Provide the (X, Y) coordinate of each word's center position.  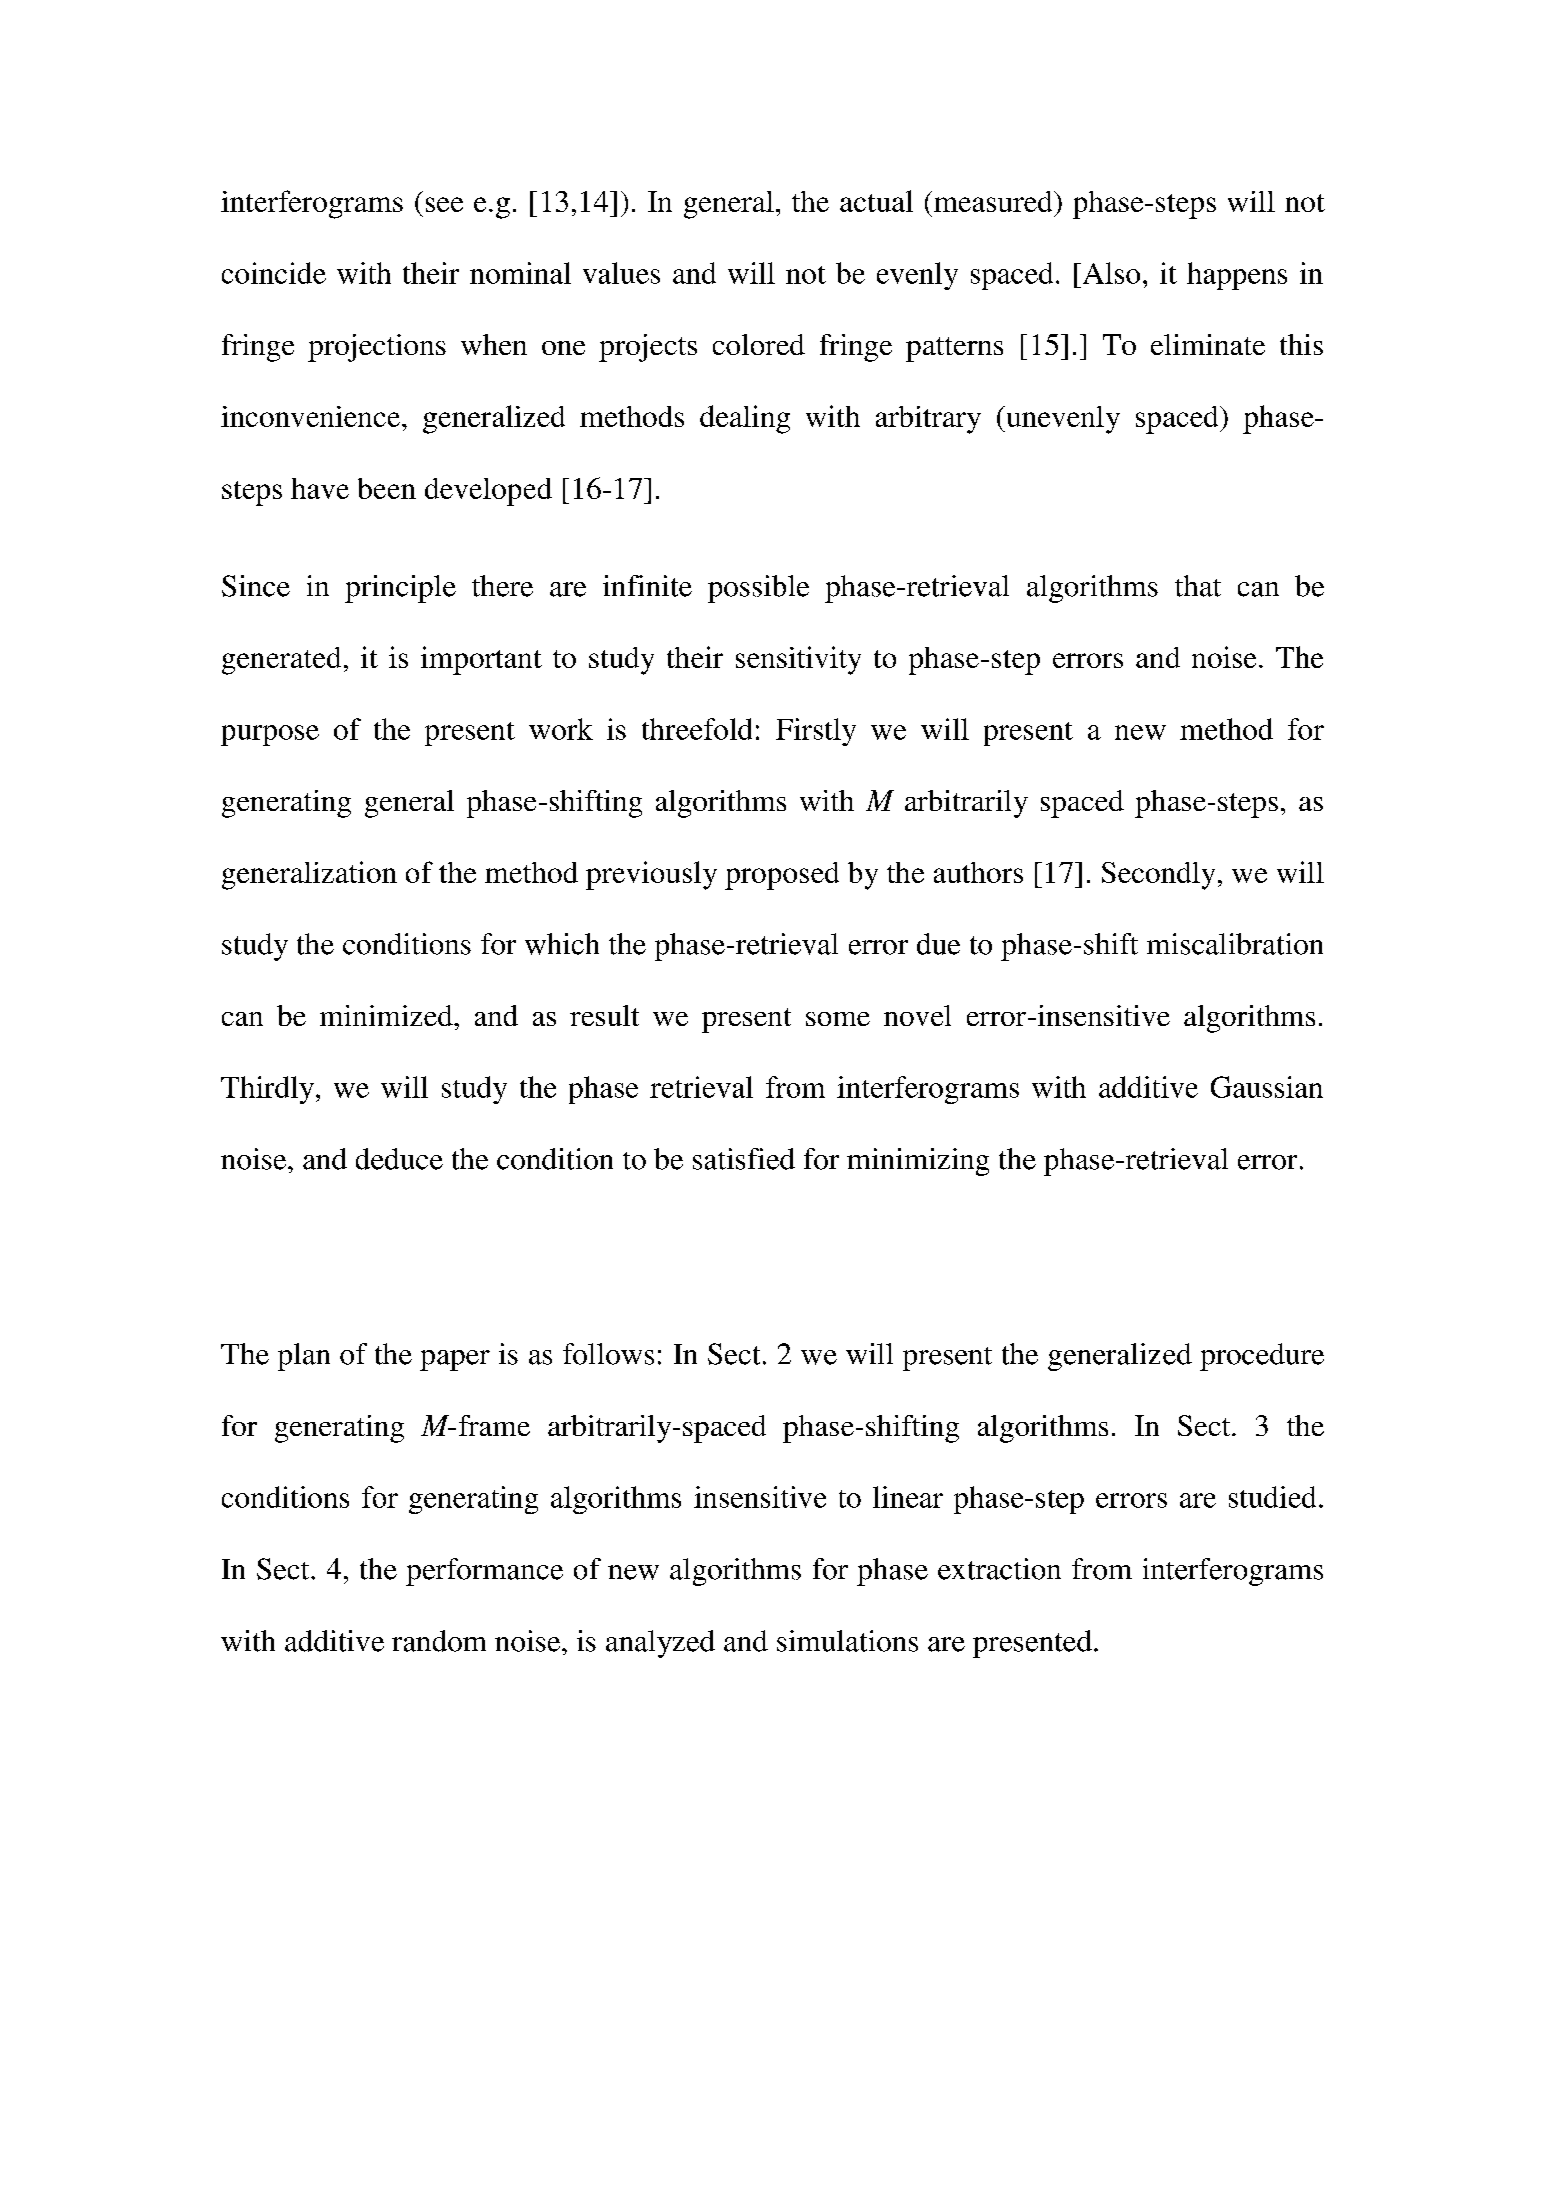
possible (758, 589)
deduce (399, 1159)
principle (400, 589)
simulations (847, 1641)
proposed (782, 876)
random (439, 1641)
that (1198, 586)
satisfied (744, 1159)
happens (1237, 276)
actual (876, 201)
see (444, 204)
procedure (1262, 1357)
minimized (387, 1015)
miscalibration (1235, 944)
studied (1272, 1497)
